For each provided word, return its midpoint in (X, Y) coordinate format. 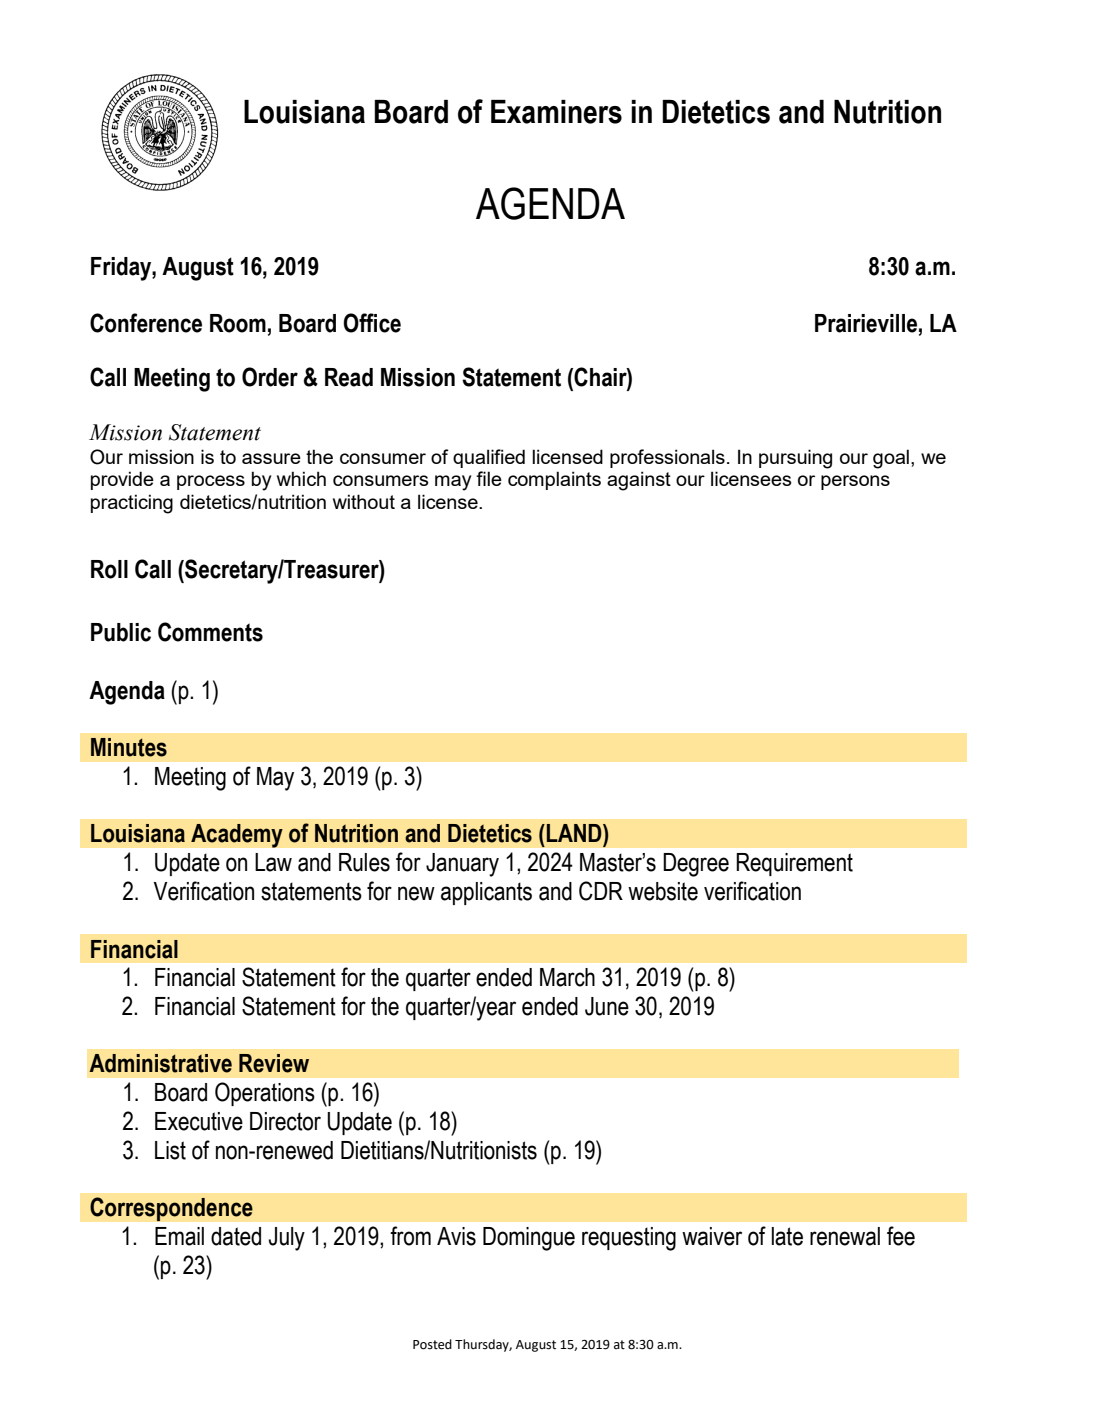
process (211, 482)
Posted (432, 1344)
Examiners (556, 112)
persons (855, 482)
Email (179, 1236)
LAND (574, 833)
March (567, 977)
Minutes (129, 747)
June (607, 1006)
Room (238, 323)
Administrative (160, 1063)
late (787, 1236)
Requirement (794, 864)
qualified (489, 458)
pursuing (795, 459)
